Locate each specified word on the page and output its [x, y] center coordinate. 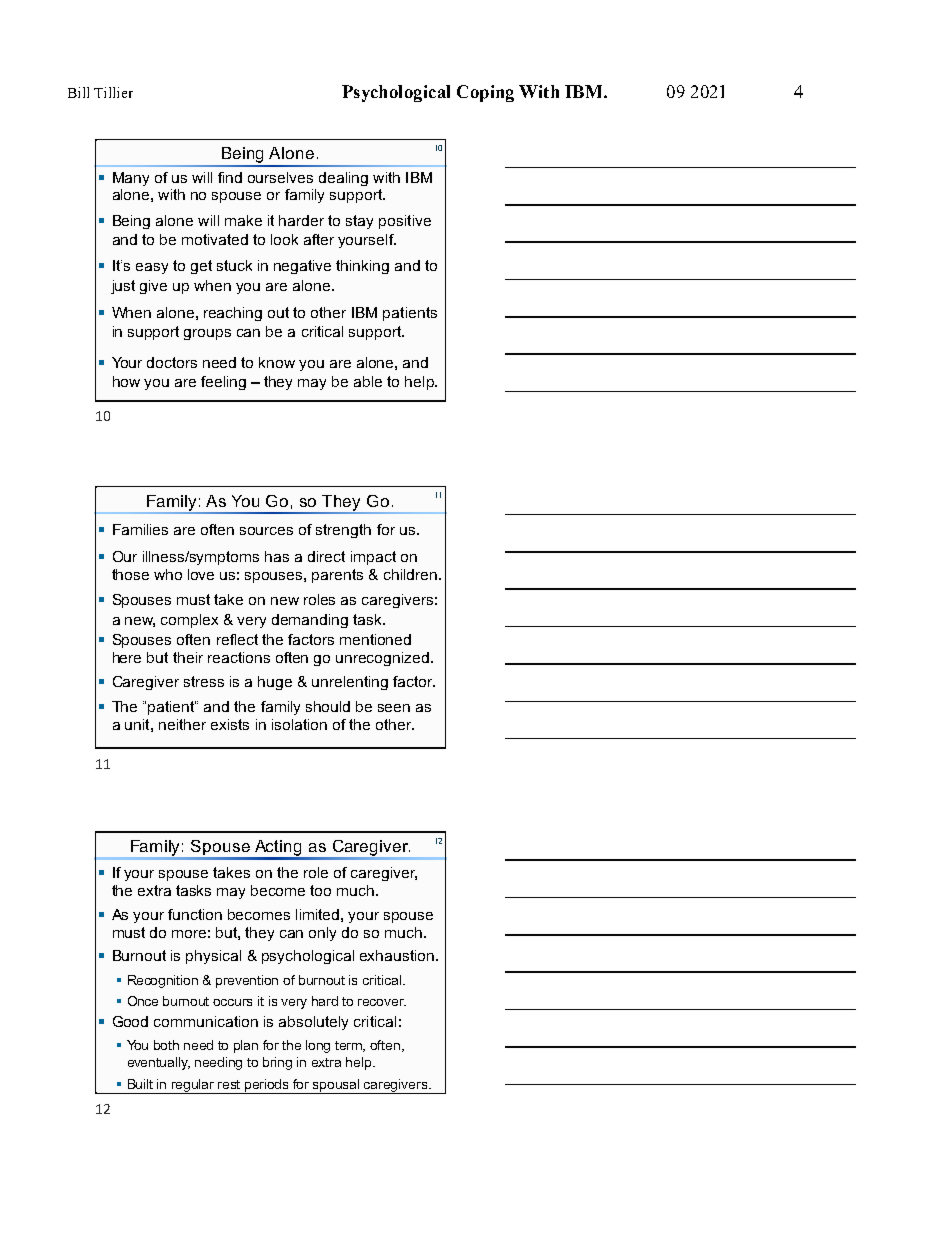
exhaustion [397, 955]
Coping [485, 93]
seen [394, 708]
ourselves [280, 177]
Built [140, 1084]
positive [405, 222]
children [410, 574]
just [123, 287]
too [320, 890]
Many [131, 179]
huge [275, 683]
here [127, 657]
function [195, 914]
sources [266, 531]
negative [302, 267]
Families [140, 529]
